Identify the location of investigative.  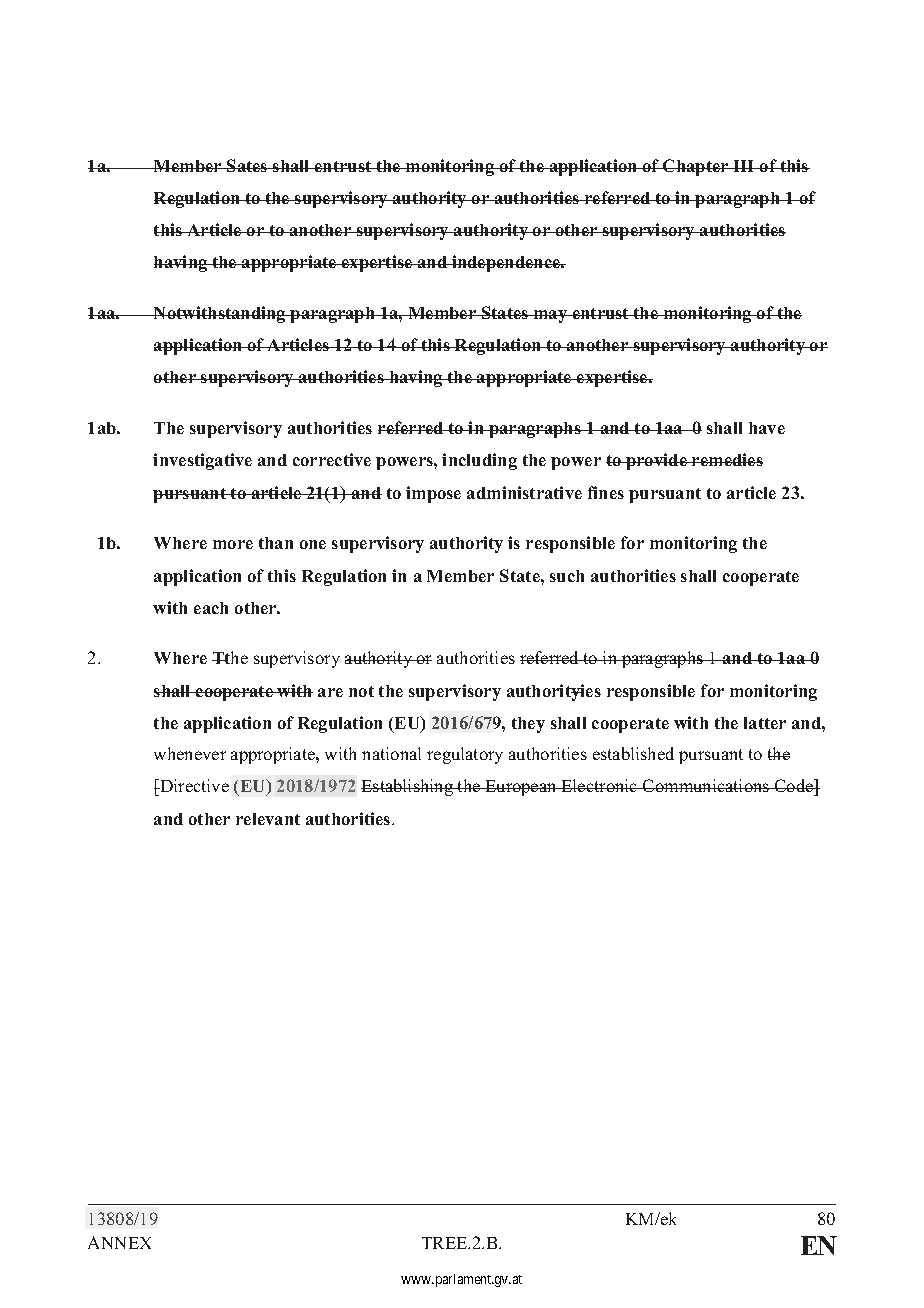
(202, 461).
